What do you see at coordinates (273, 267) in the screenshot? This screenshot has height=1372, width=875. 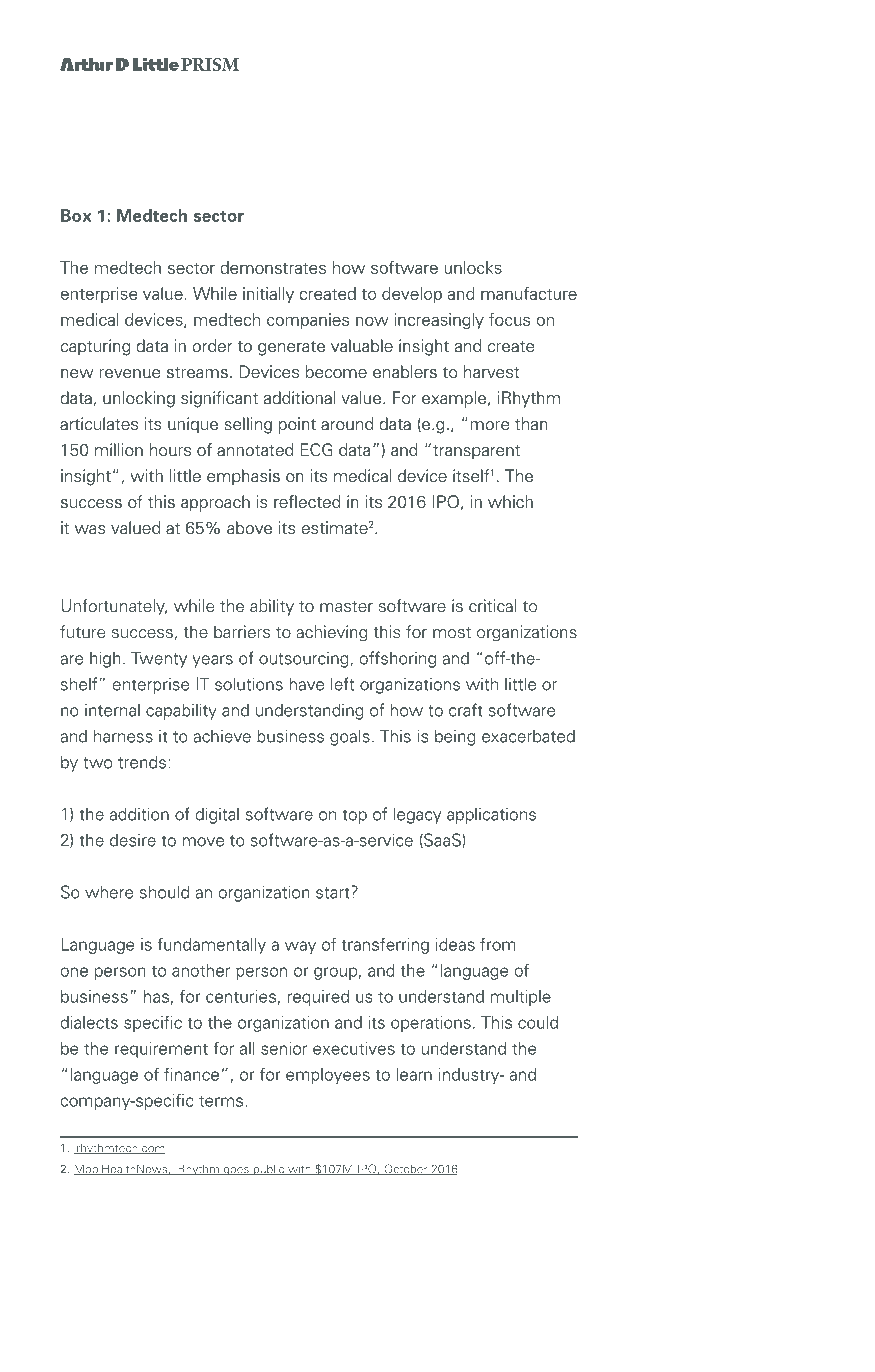 I see `demonstrates` at bounding box center [273, 267].
